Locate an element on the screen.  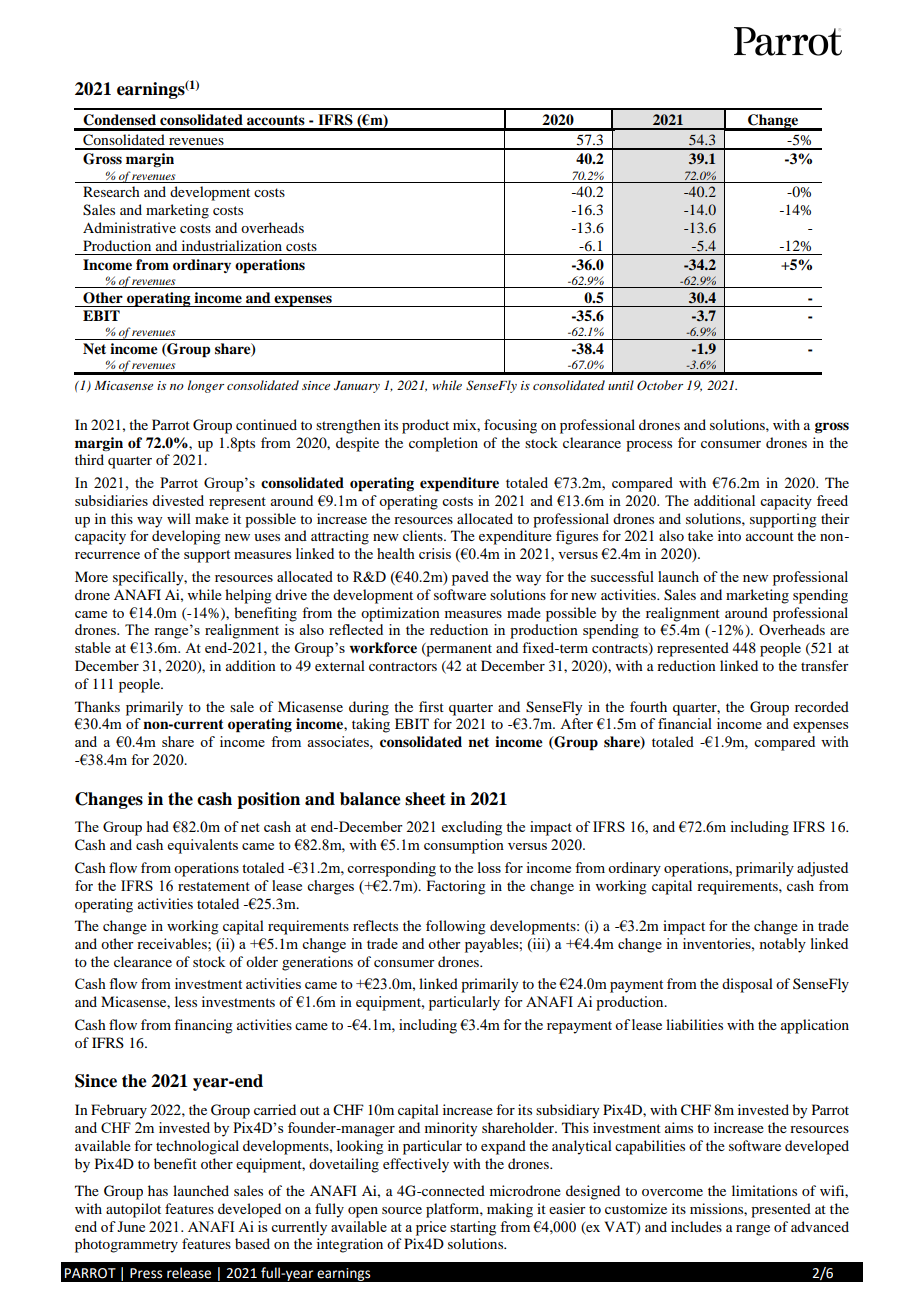
starting is located at coordinates (473, 1228).
